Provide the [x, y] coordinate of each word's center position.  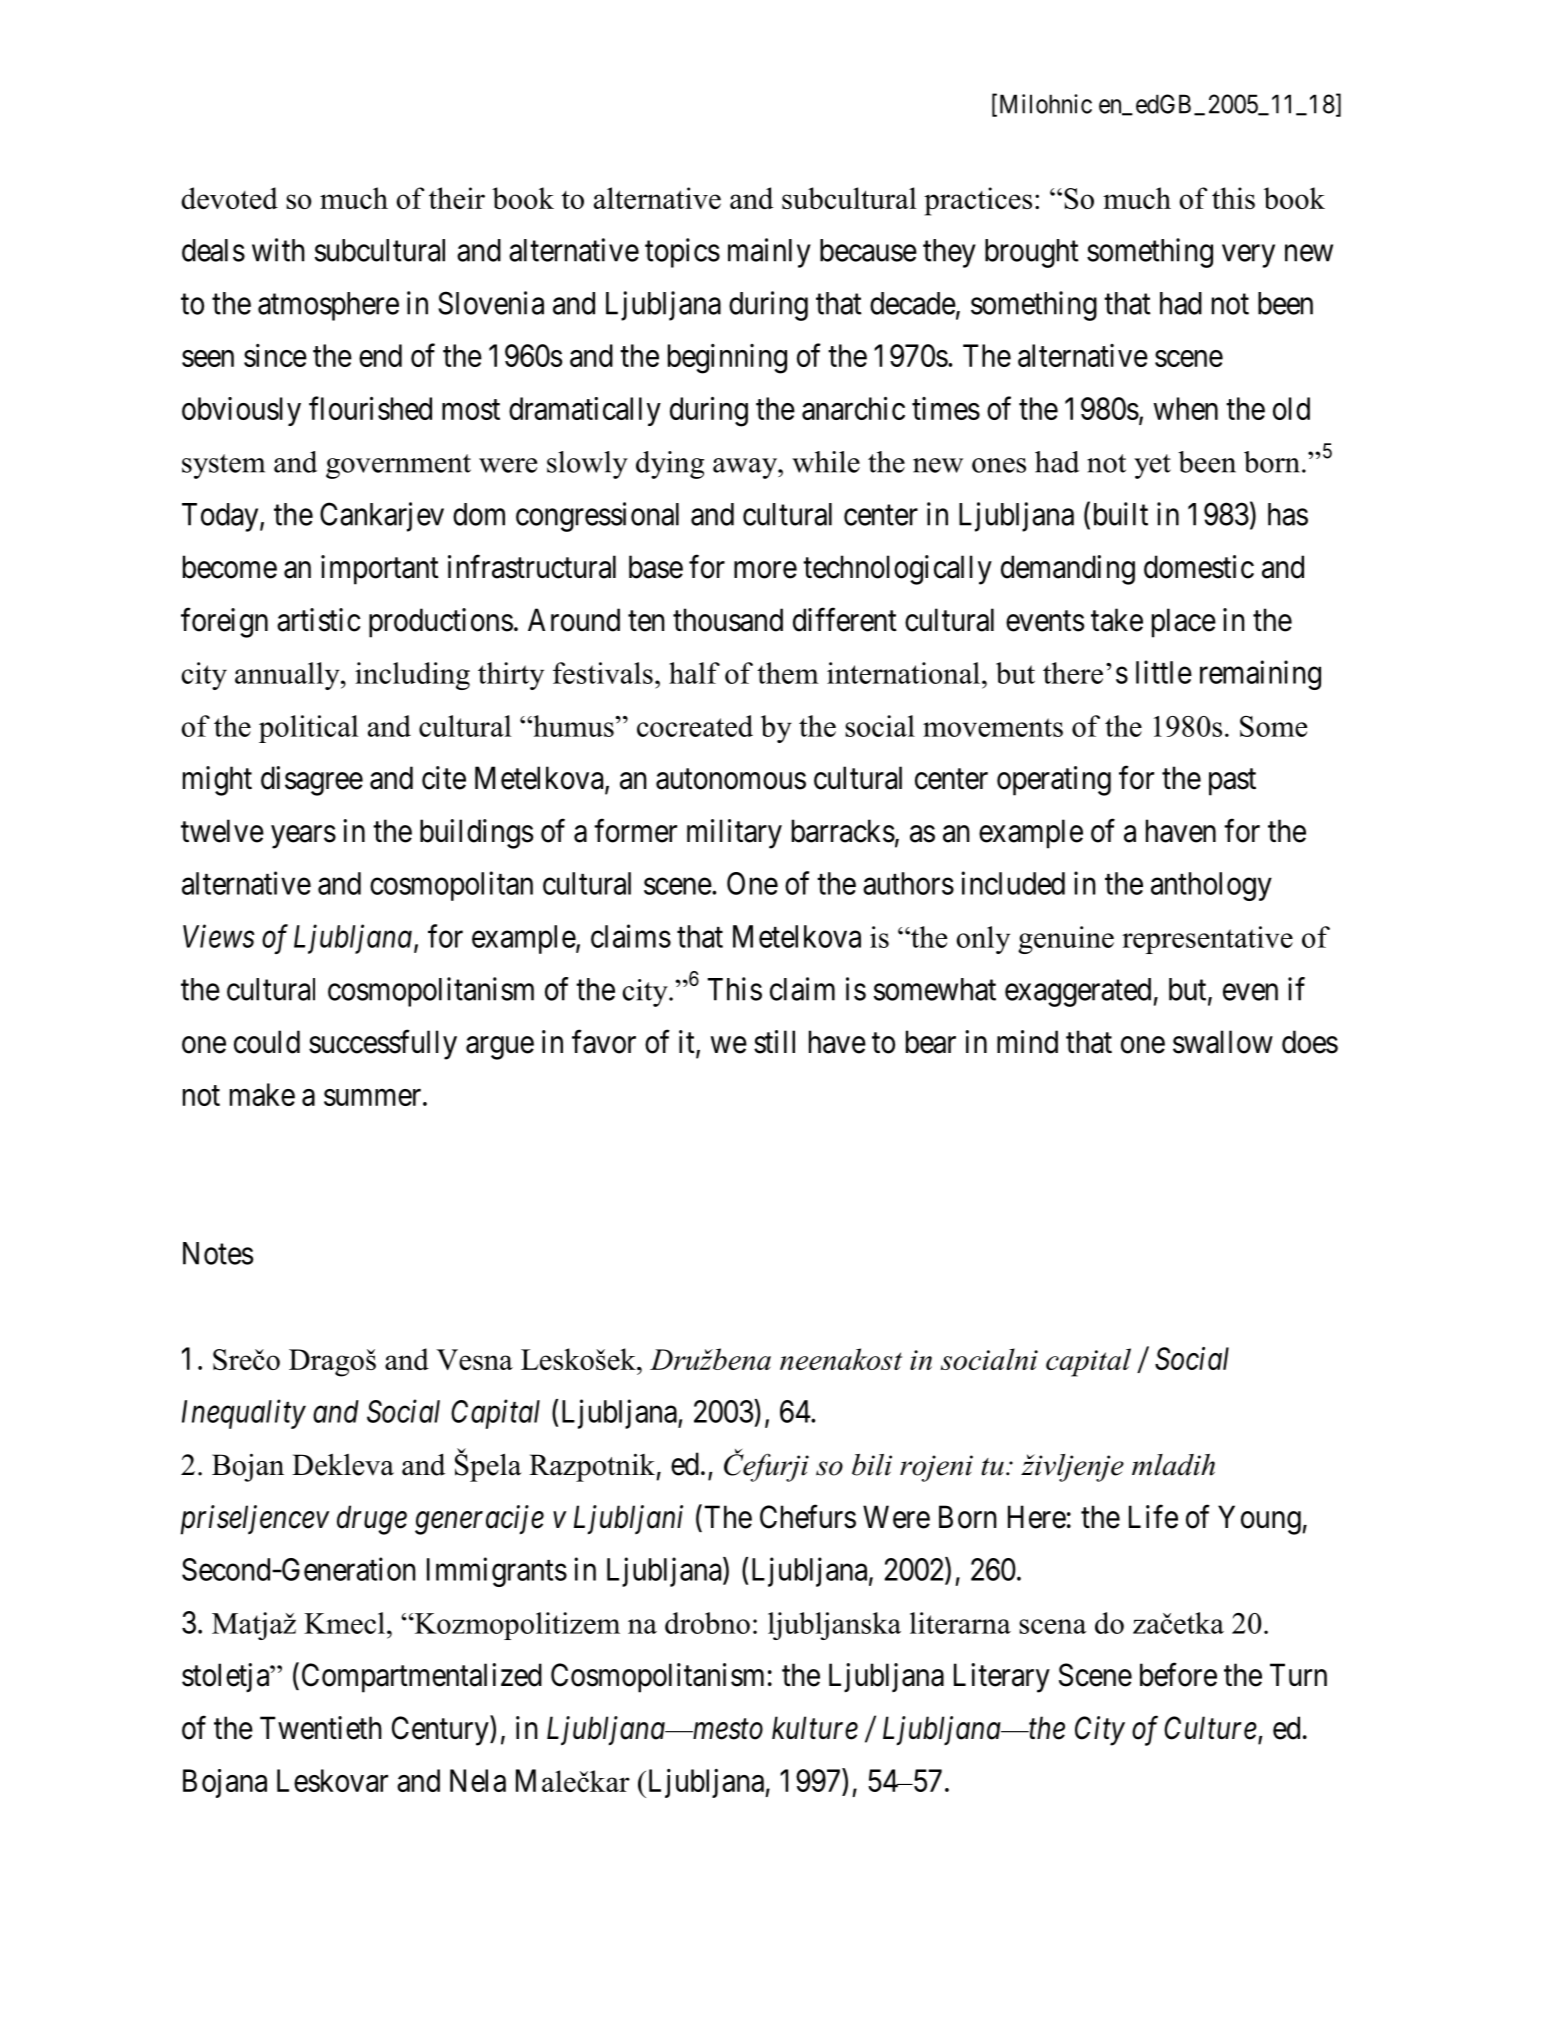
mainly [769, 253]
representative [1207, 940]
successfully [383, 1045]
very [1248, 256]
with [278, 250]
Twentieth [321, 1728]
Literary [1002, 1678]
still [774, 1042]
